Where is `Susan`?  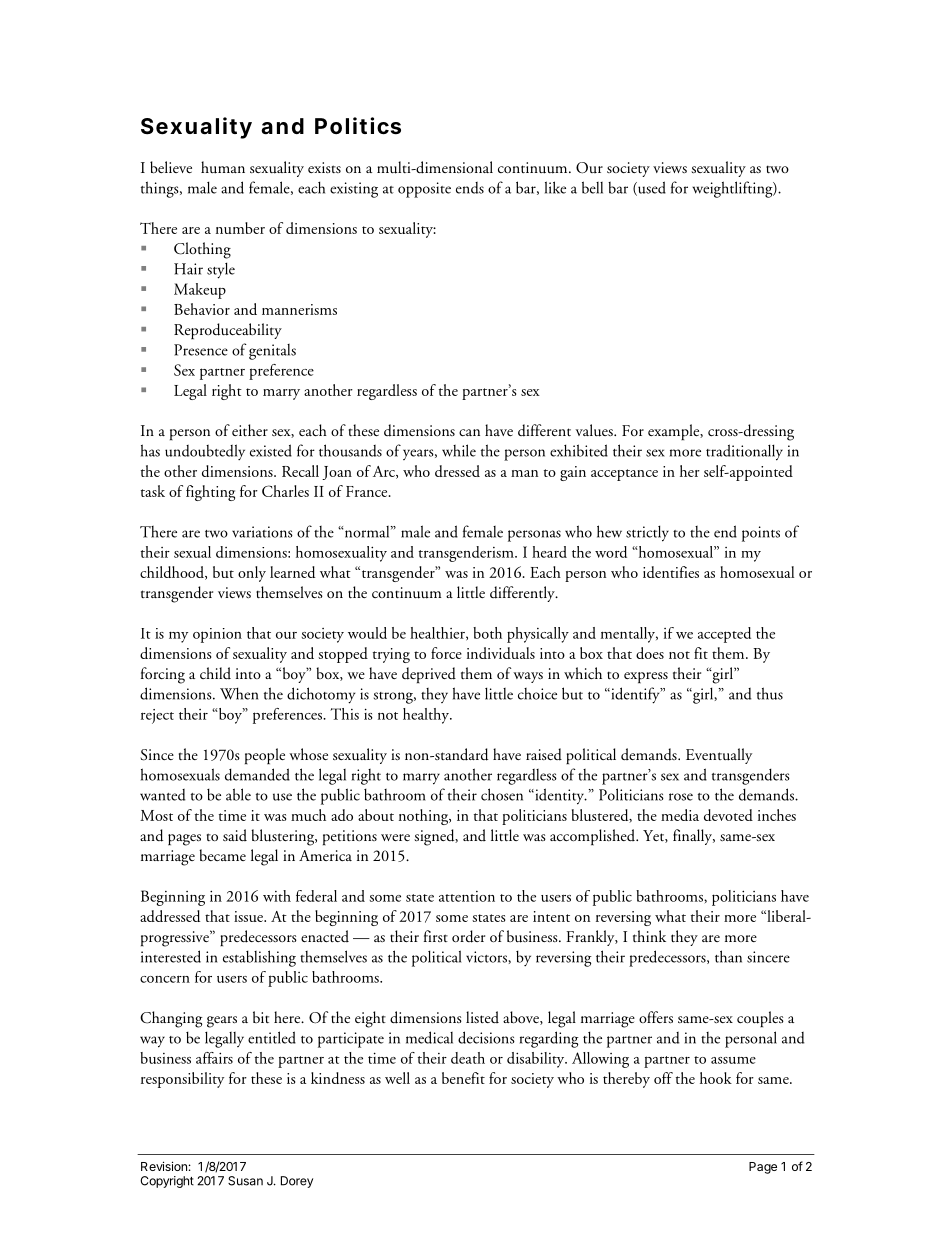 Susan is located at coordinates (245, 1181).
